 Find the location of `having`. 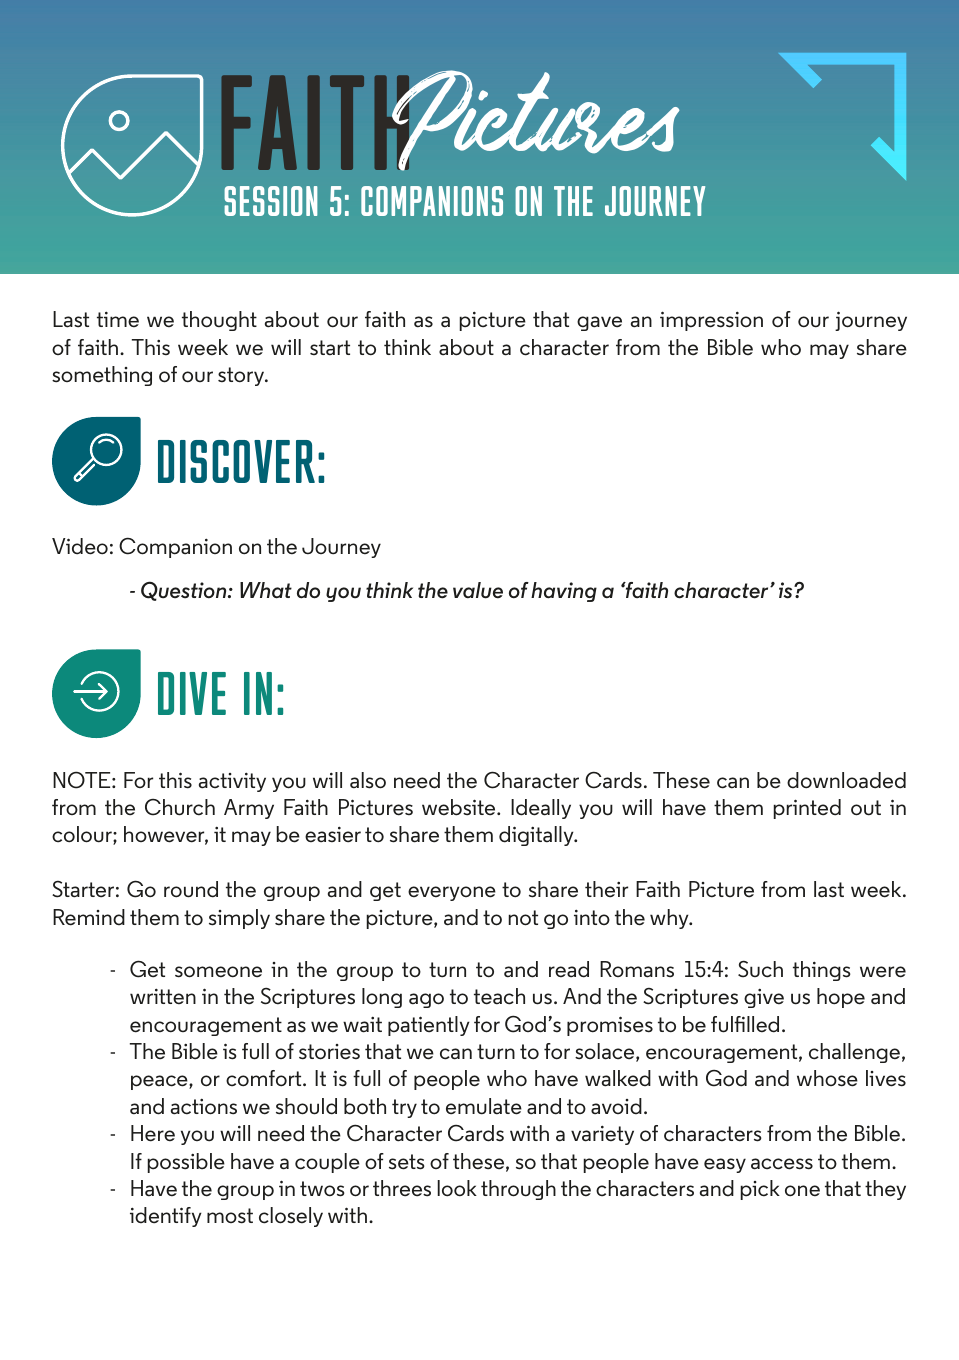

having is located at coordinates (564, 592).
